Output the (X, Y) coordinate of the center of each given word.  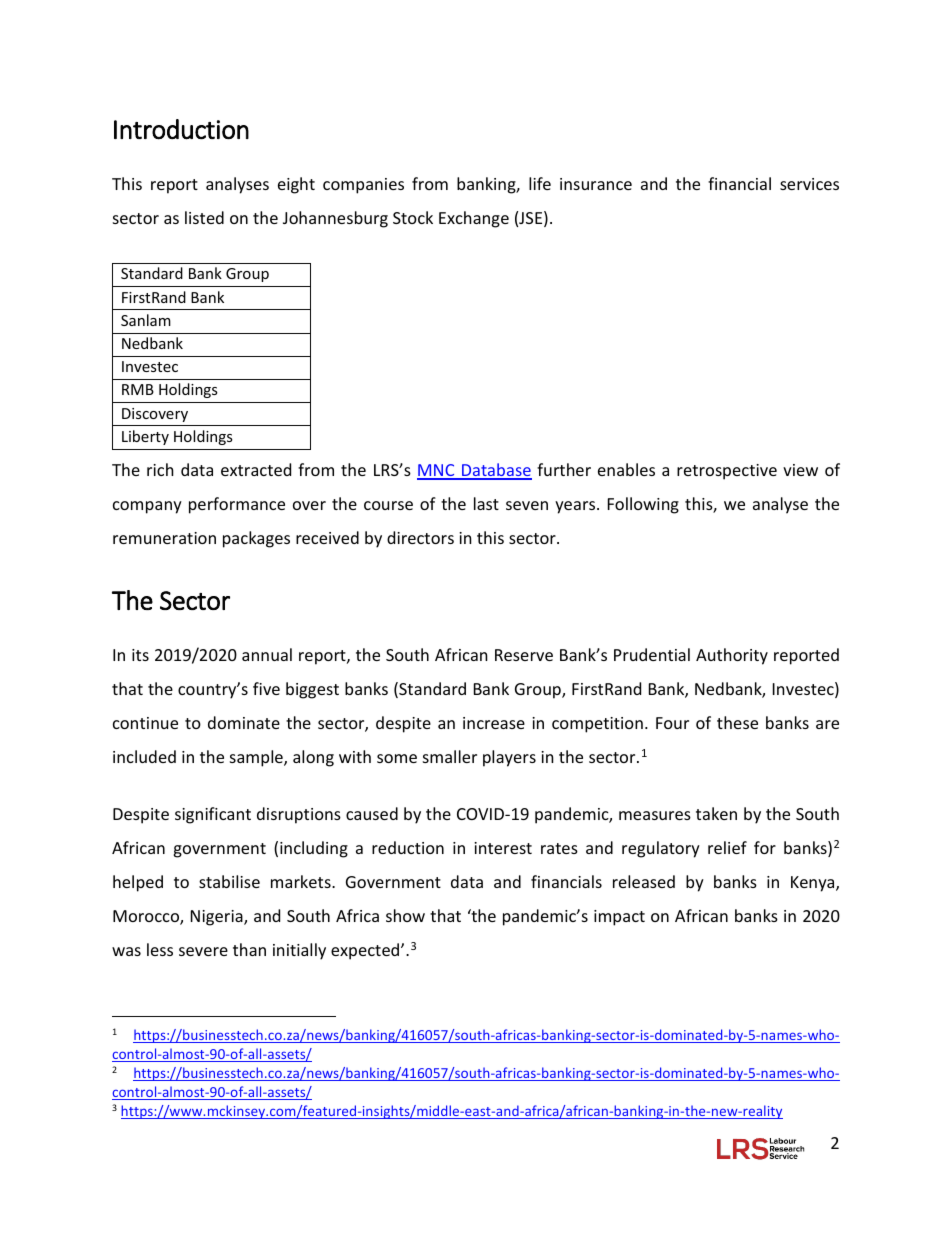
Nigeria (218, 918)
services (809, 184)
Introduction (181, 129)
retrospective (727, 472)
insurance (596, 184)
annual (267, 654)
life (540, 183)
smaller (450, 756)
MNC (437, 471)
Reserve (524, 655)
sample (257, 758)
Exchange (474, 219)
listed (204, 217)
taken (716, 813)
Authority (732, 656)
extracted (256, 469)
